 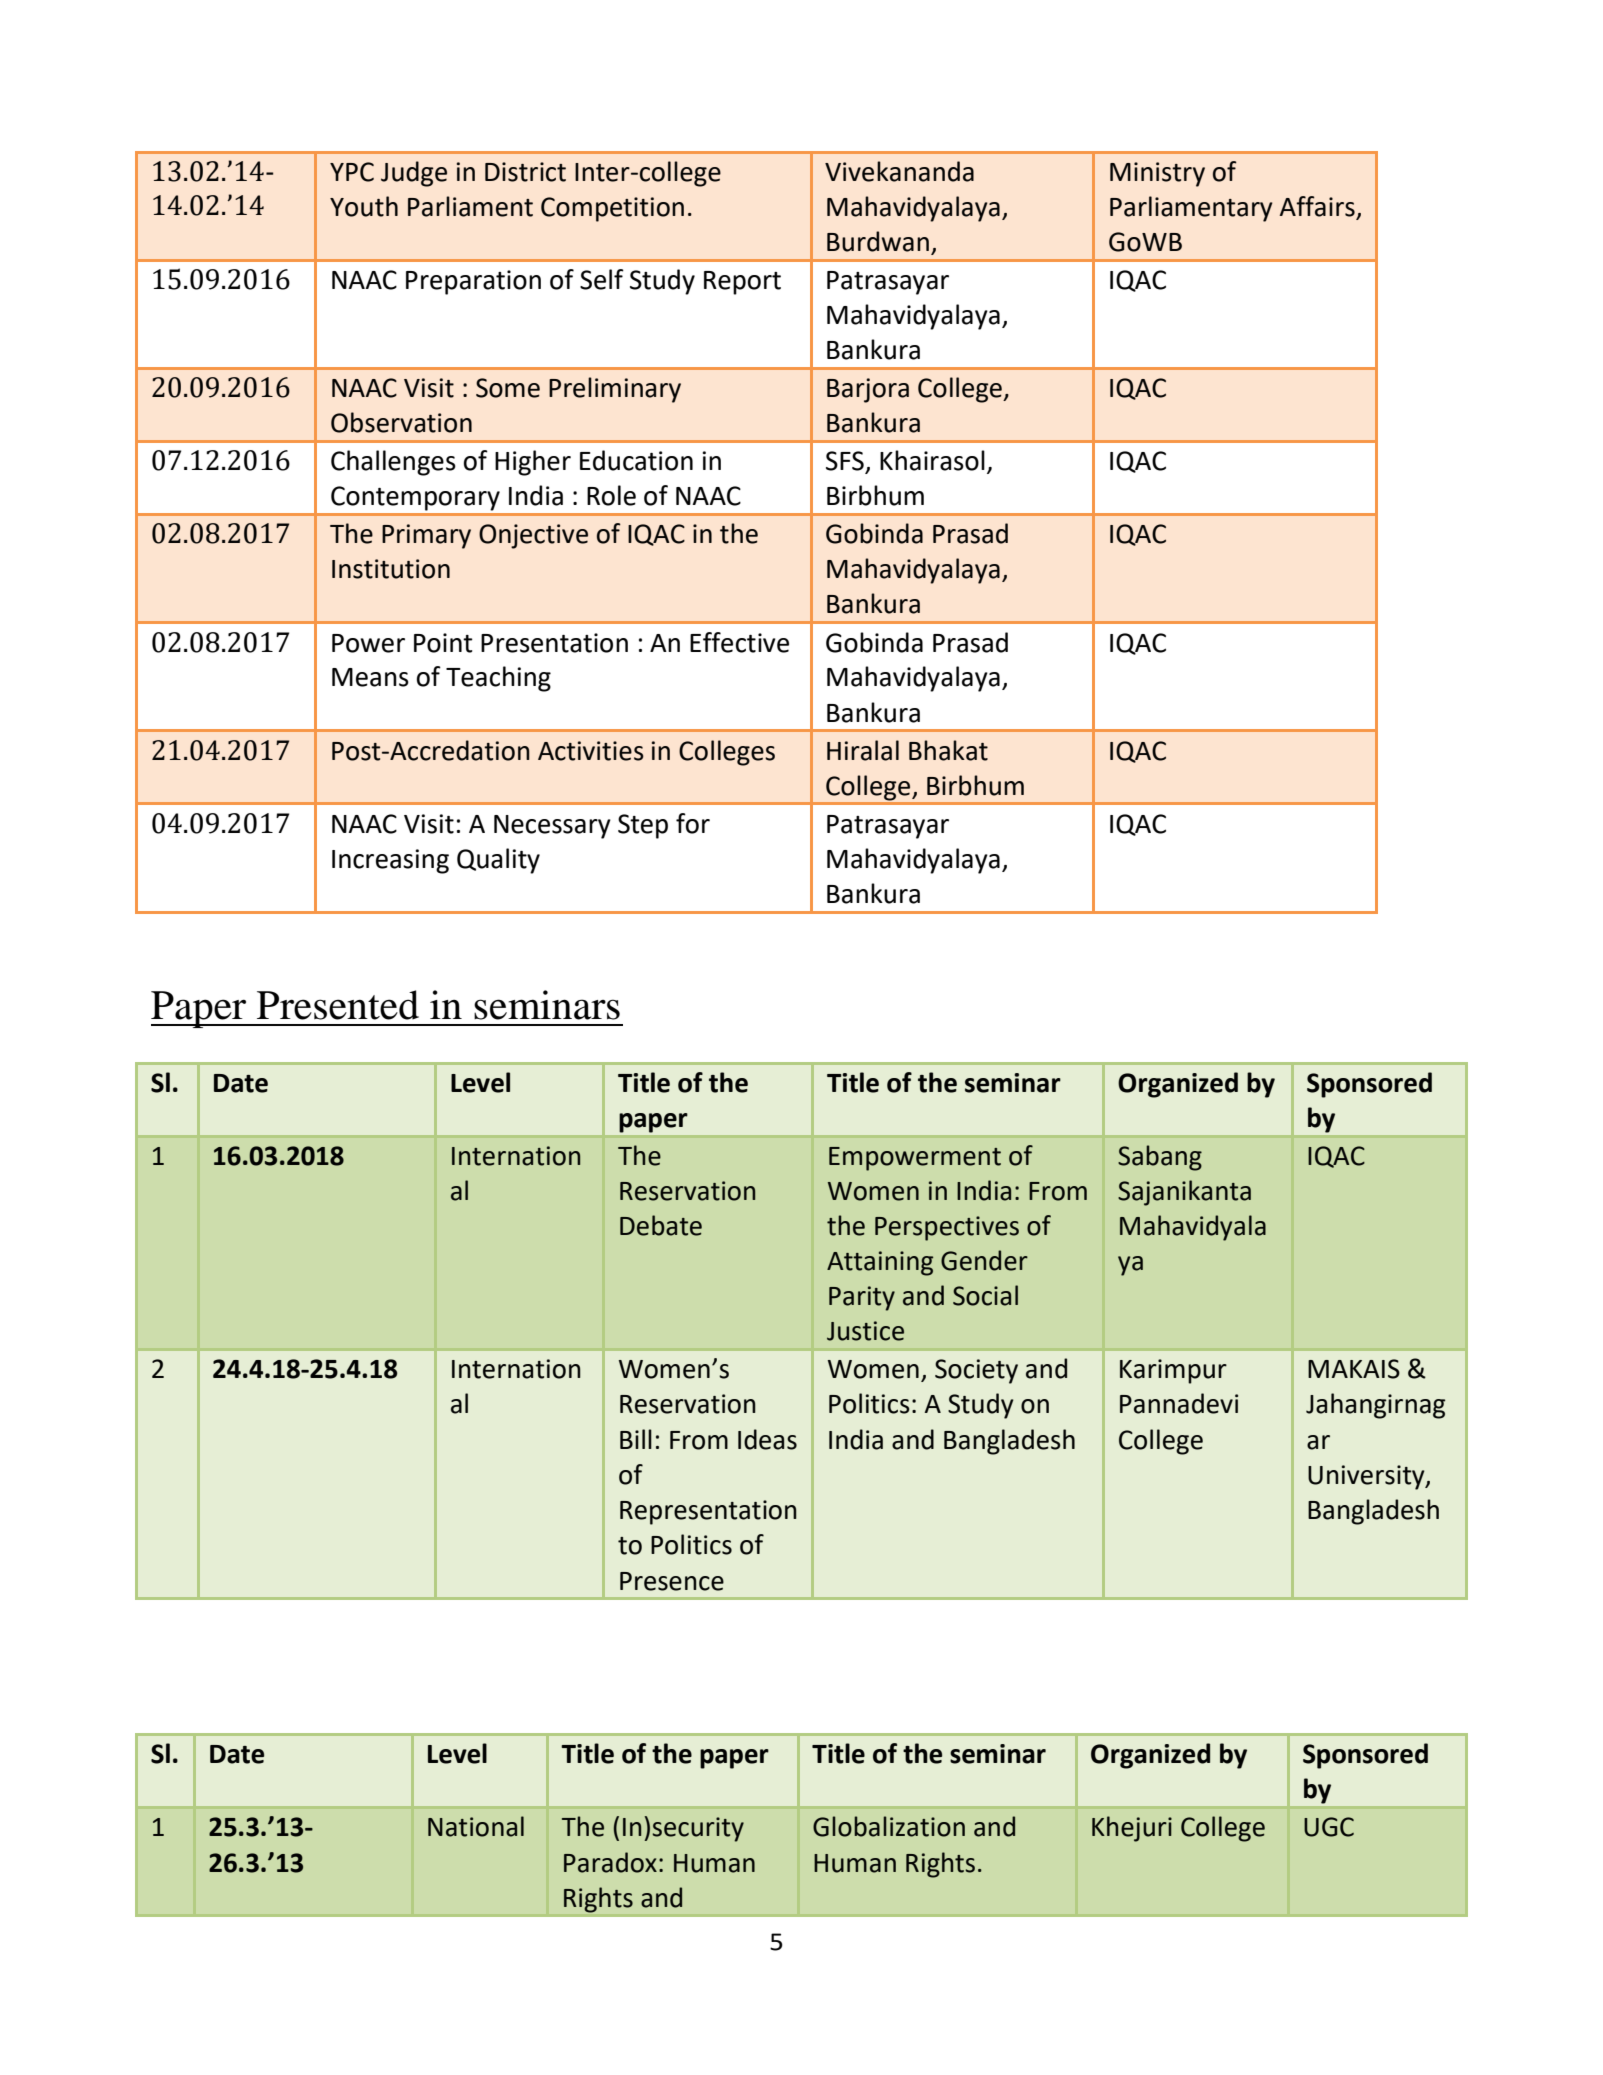 What do you see at coordinates (1367, 1477) in the page?
I see `University` at bounding box center [1367, 1477].
